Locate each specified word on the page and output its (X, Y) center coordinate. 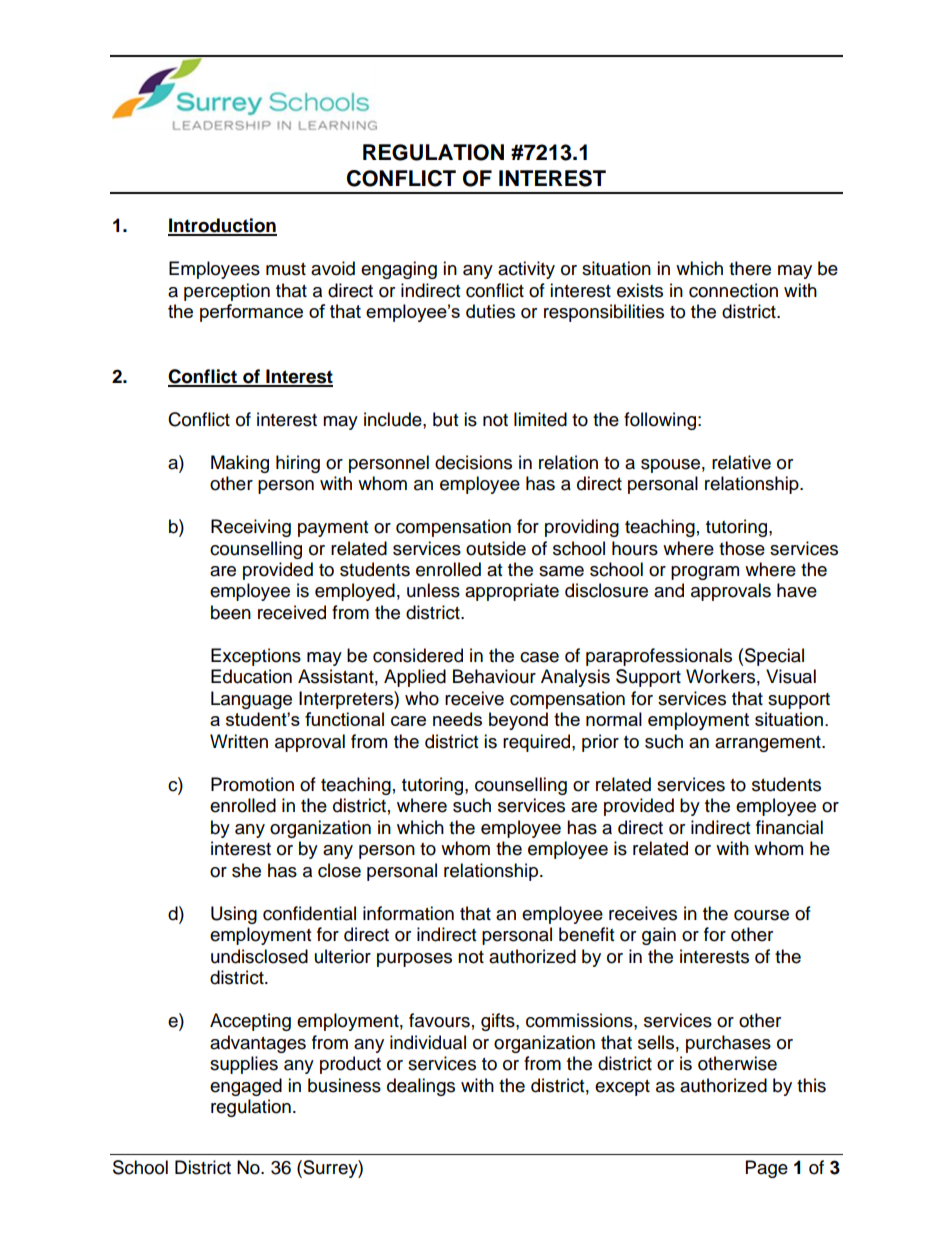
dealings (421, 1087)
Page (767, 1169)
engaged (246, 1087)
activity (526, 270)
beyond (518, 721)
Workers (720, 676)
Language (251, 700)
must (286, 269)
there (750, 268)
